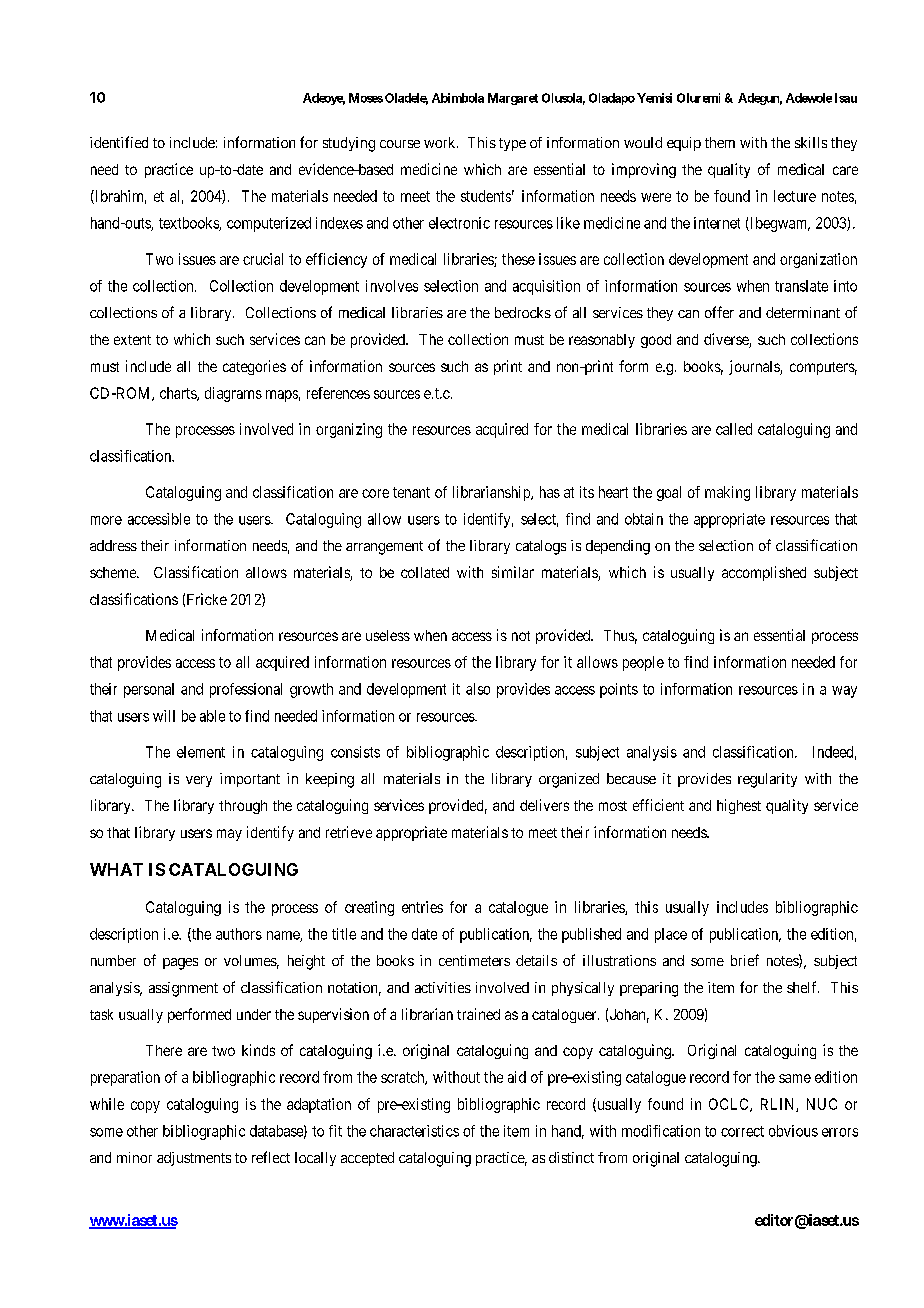 The image size is (924, 1308). I want to click on also, so click(478, 689).
